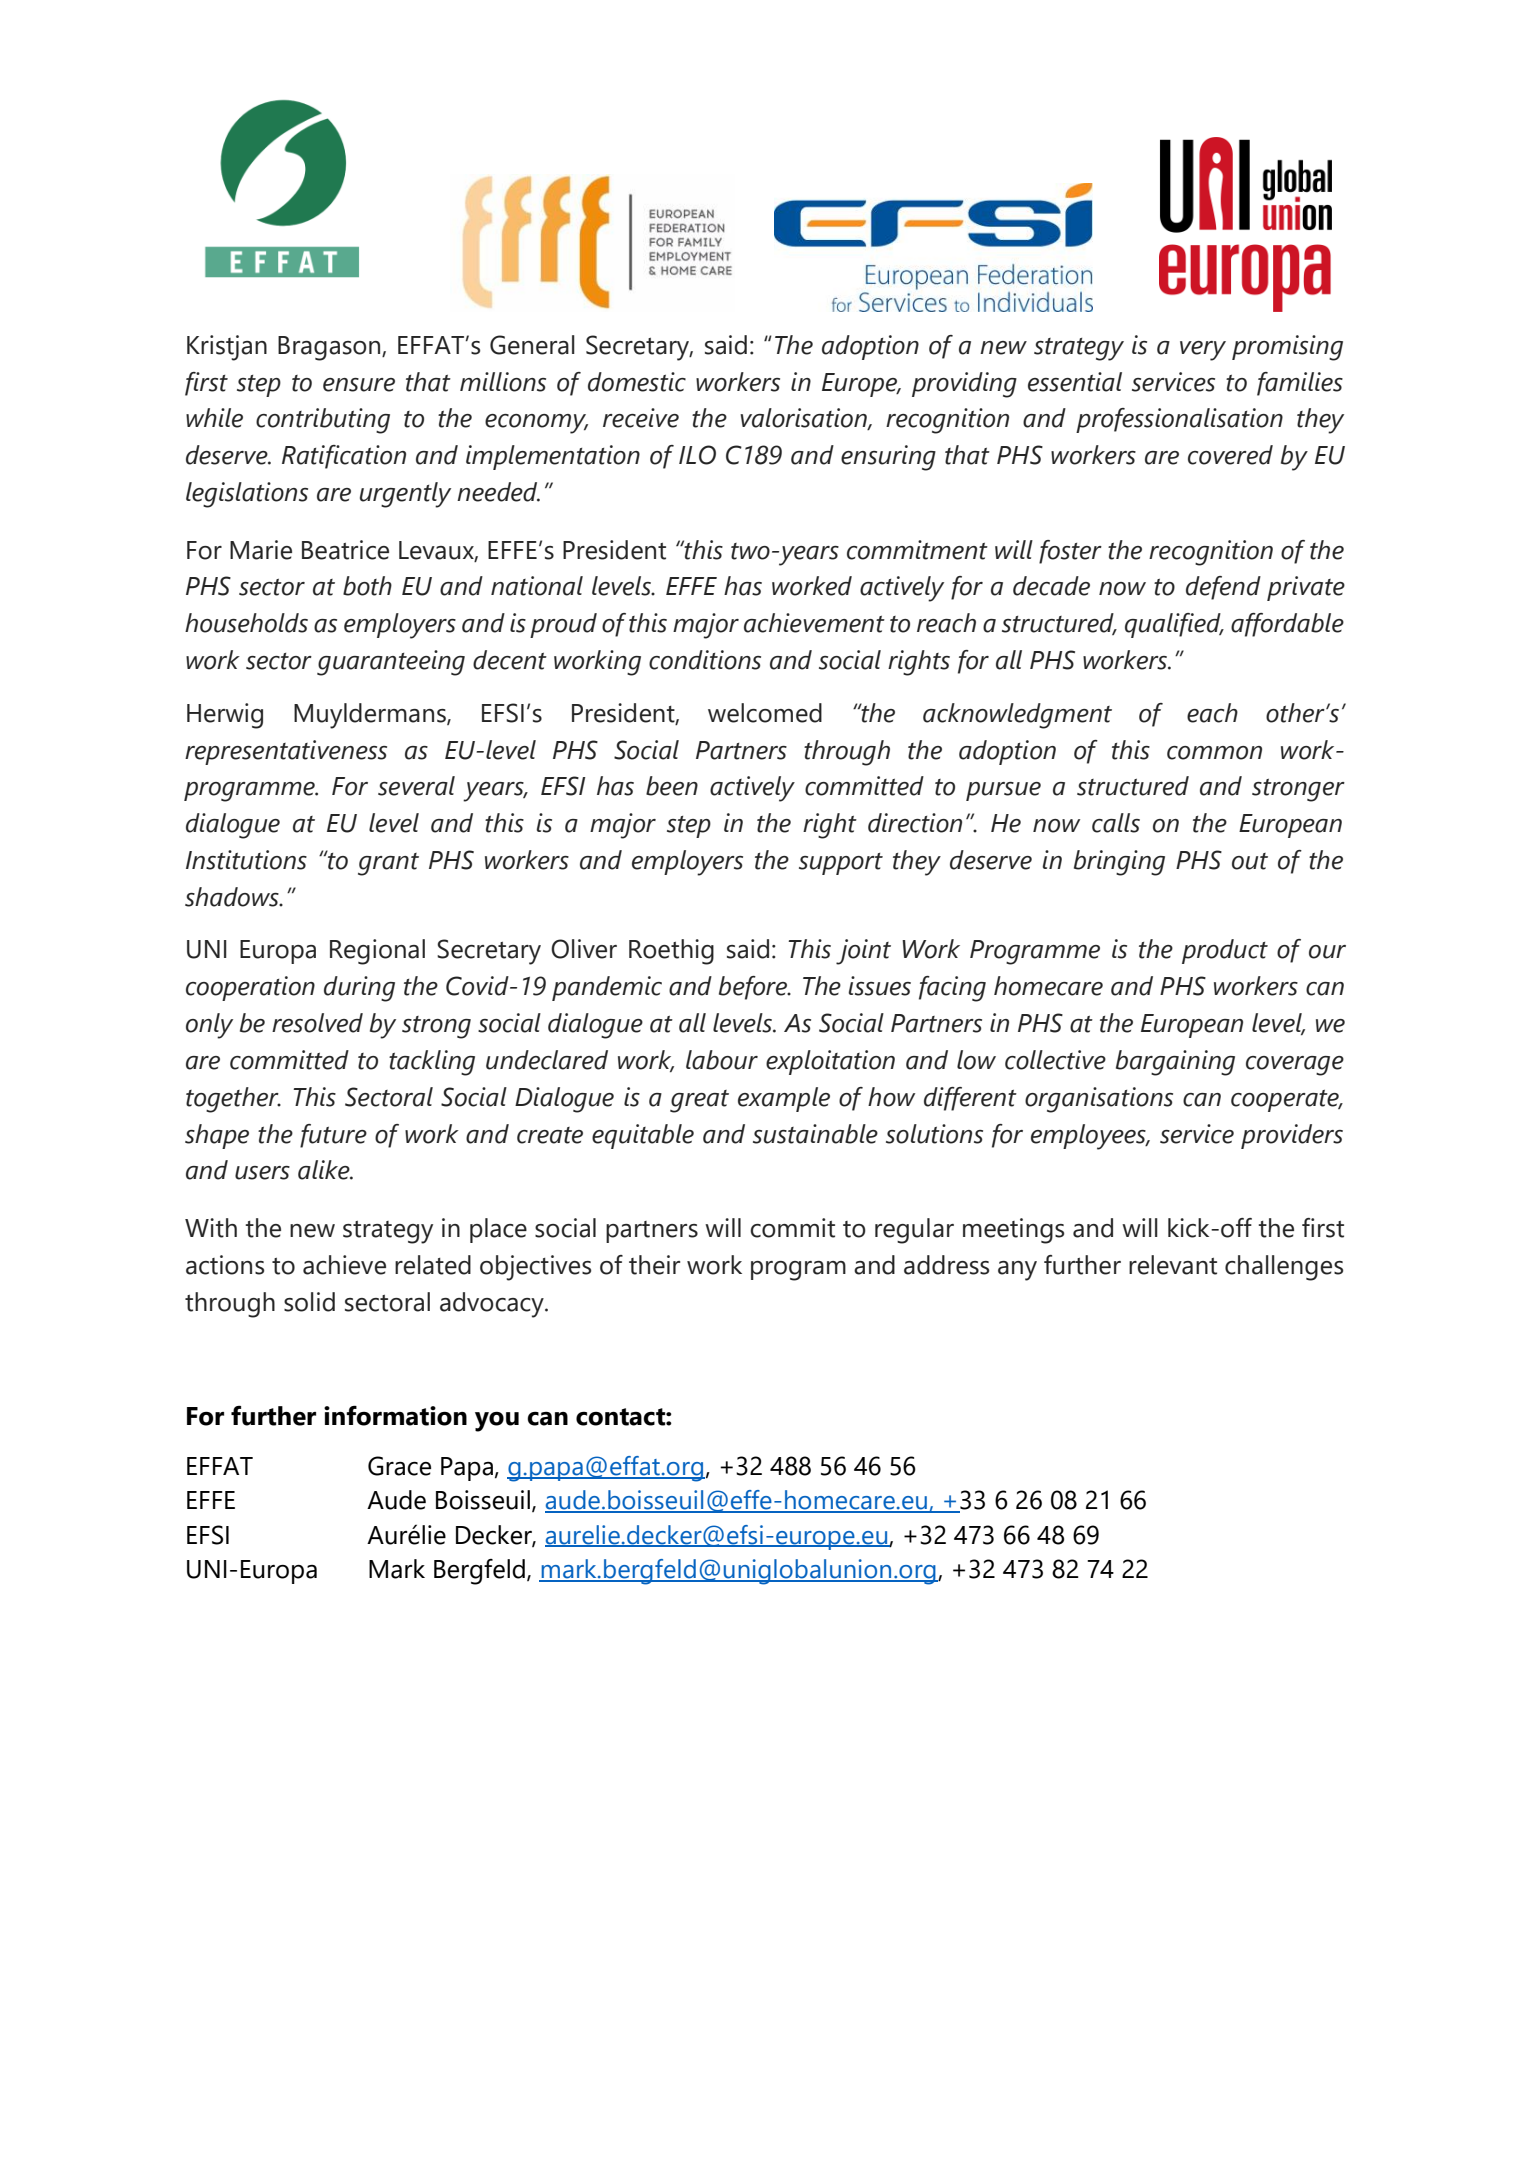 This screenshot has height=2163, width=1530. What do you see at coordinates (637, 382) in the screenshot?
I see `domestic` at bounding box center [637, 382].
